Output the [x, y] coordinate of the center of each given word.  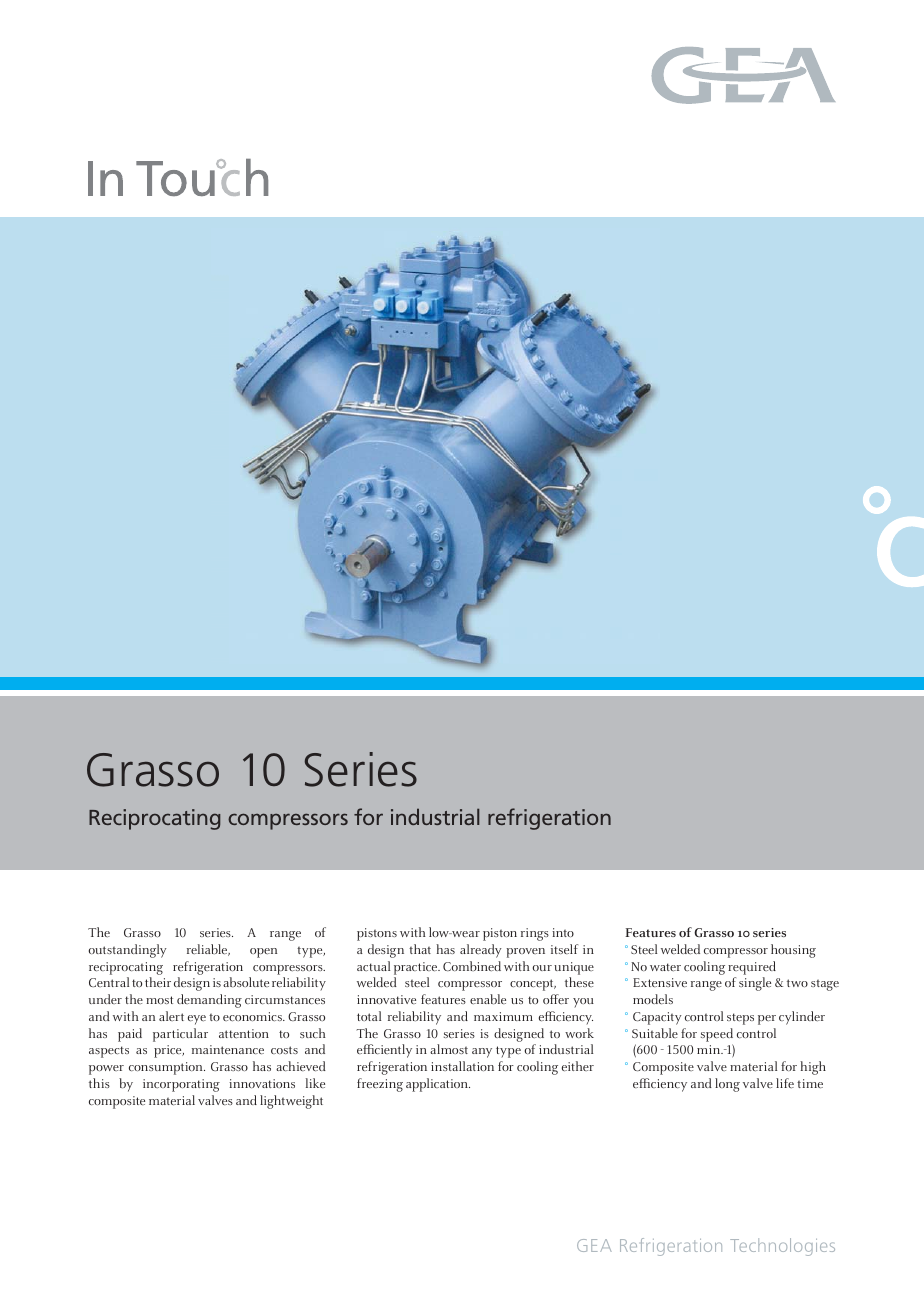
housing [793, 951]
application [438, 1085]
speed [717, 1035]
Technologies [782, 1247]
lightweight [291, 1102]
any [482, 1053]
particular [180, 1035]
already [481, 951]
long [727, 1085]
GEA [594, 1245]
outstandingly [128, 951]
